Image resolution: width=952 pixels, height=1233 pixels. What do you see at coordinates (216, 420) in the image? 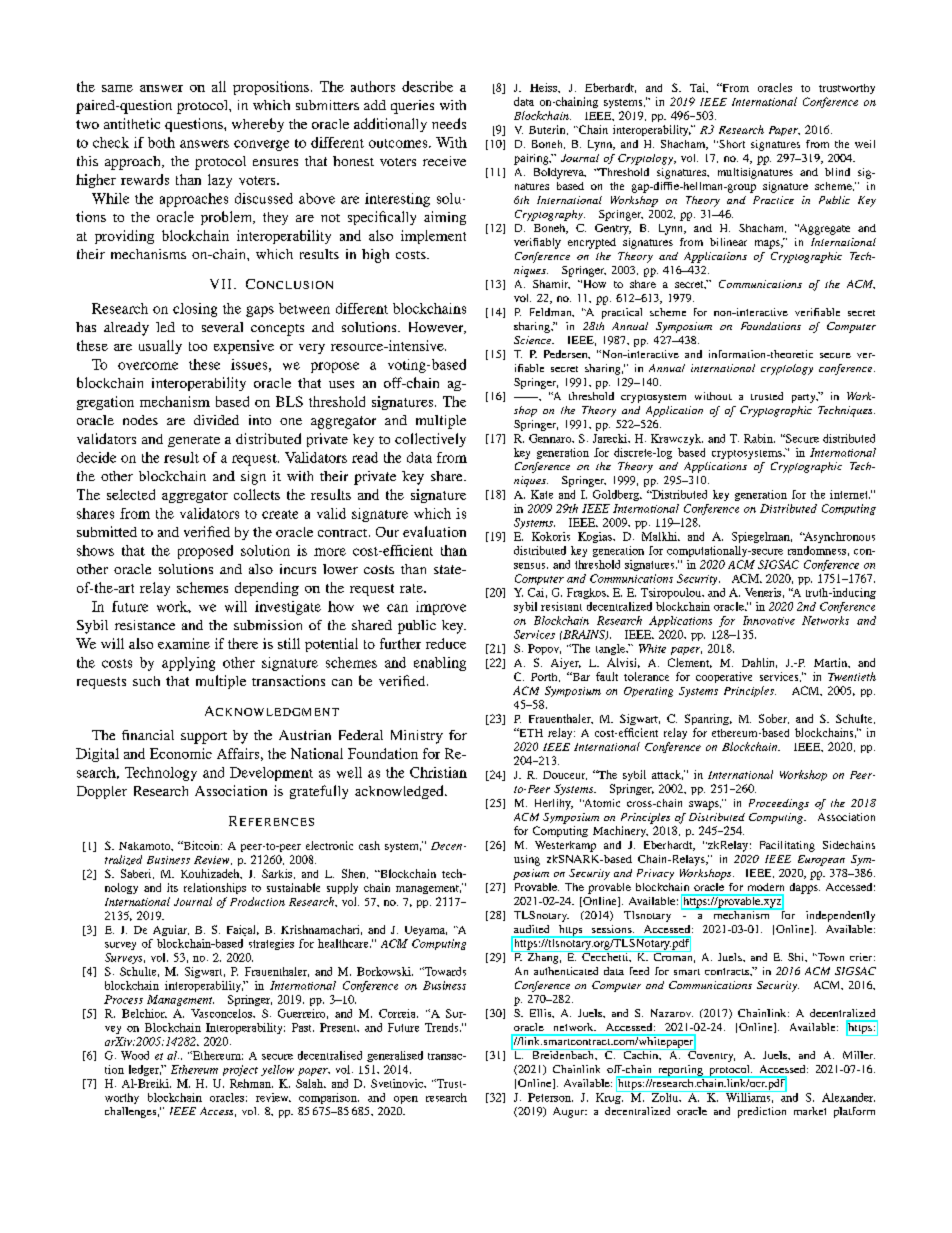
I see `divided` at bounding box center [216, 420].
